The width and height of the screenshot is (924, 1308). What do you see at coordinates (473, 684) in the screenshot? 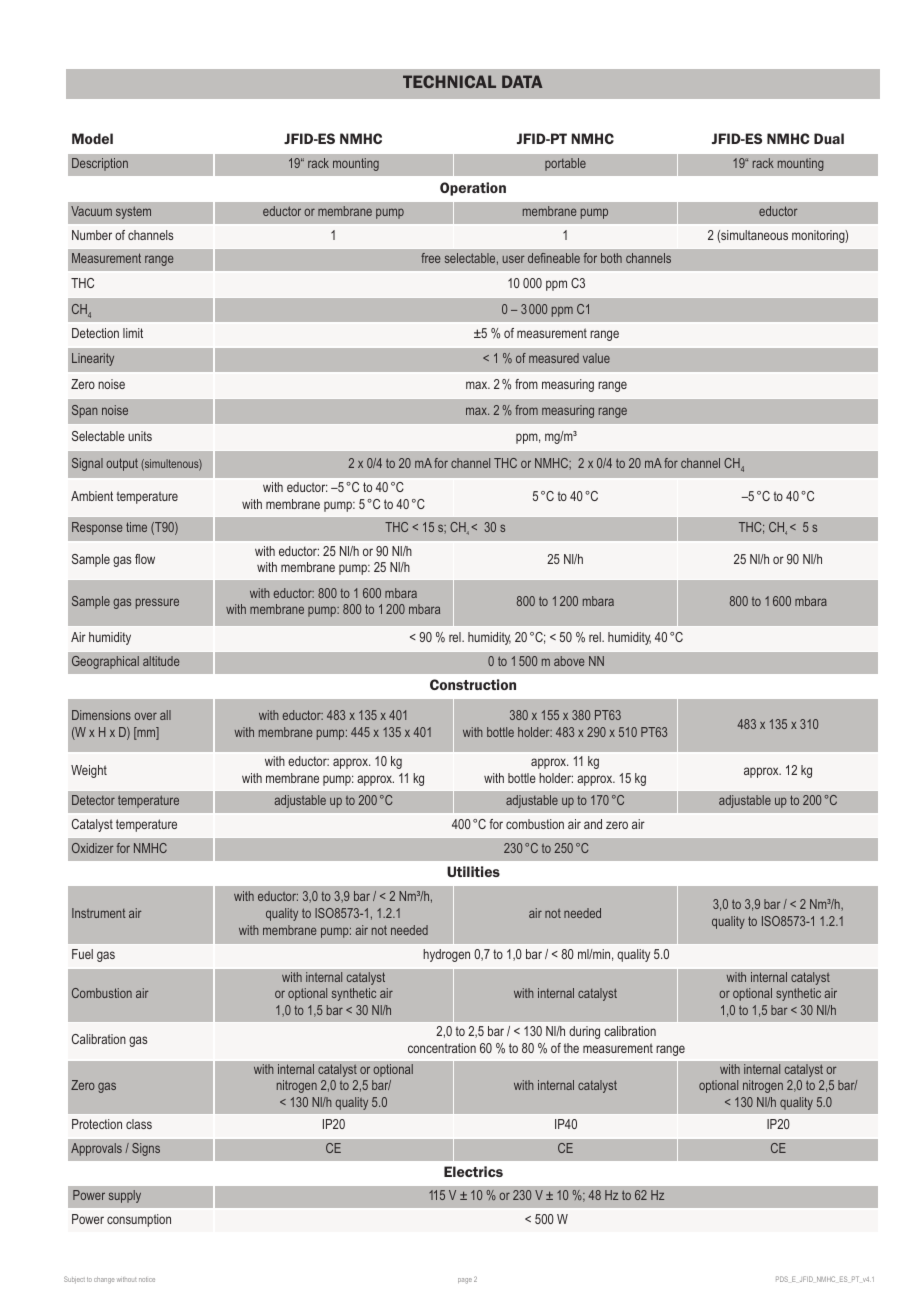
I see `Construction` at bounding box center [473, 684].
